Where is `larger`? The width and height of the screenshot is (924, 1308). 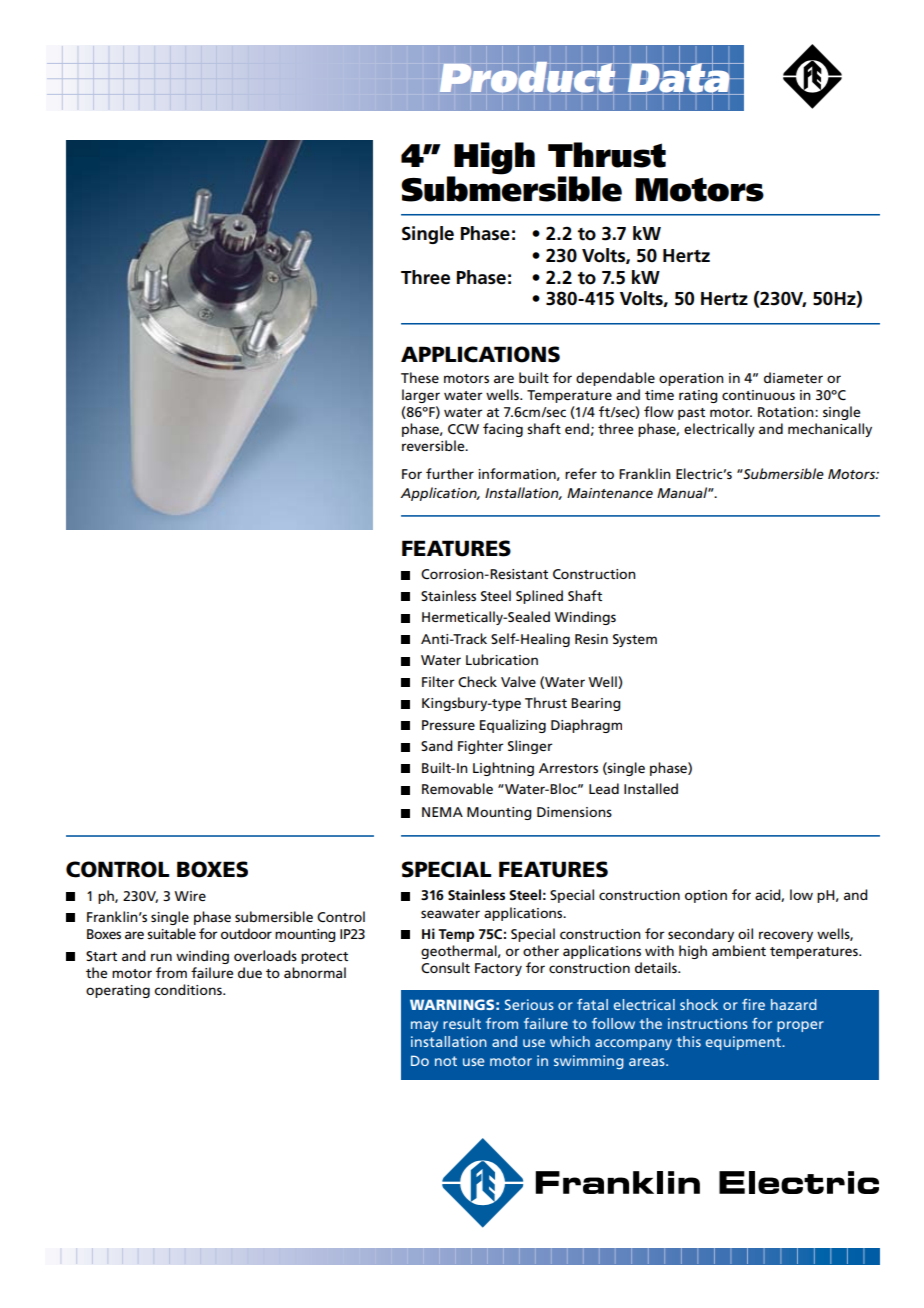
larger is located at coordinates (421, 396).
